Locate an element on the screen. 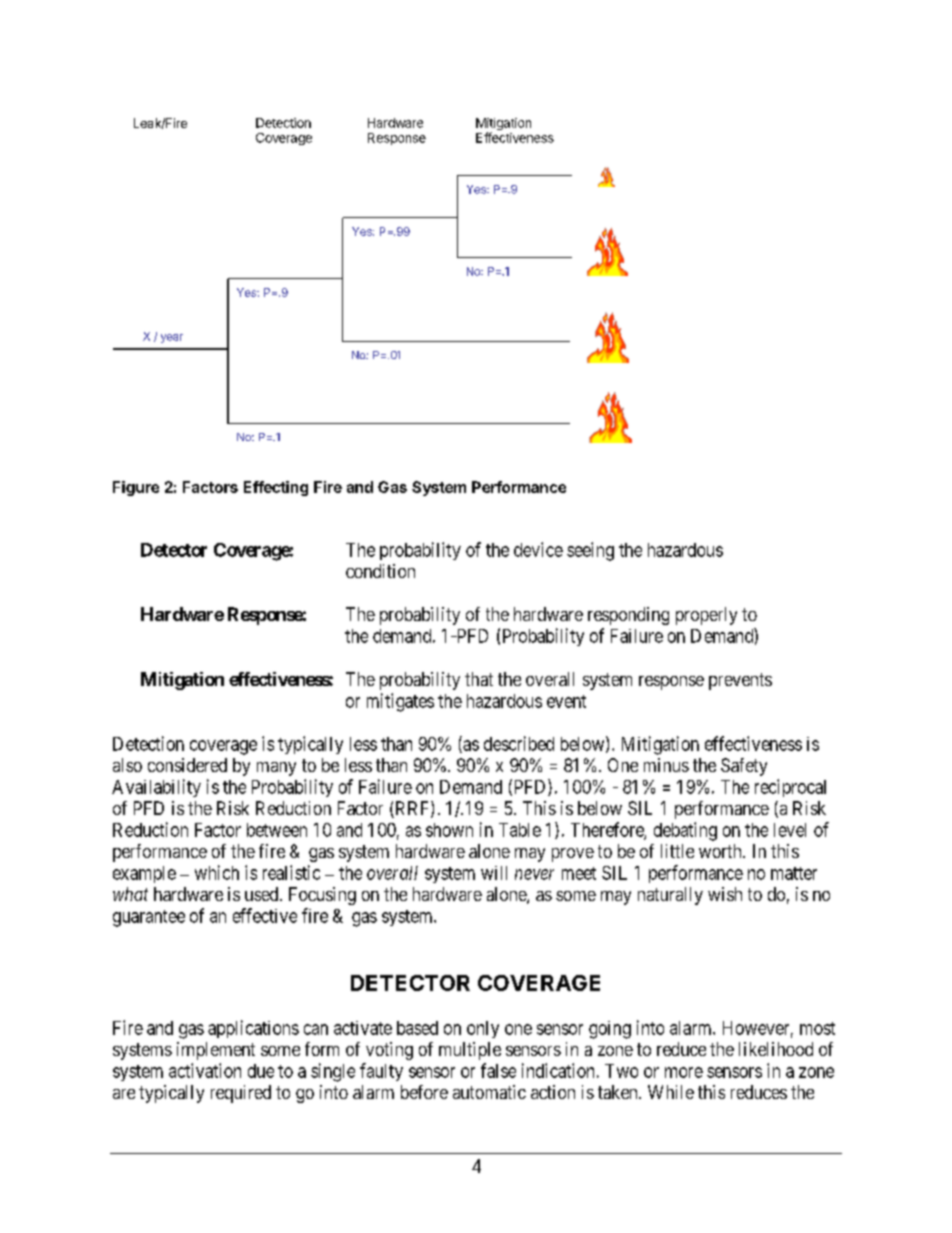 This screenshot has height=1233, width=952. considered is located at coordinates (187, 765).
